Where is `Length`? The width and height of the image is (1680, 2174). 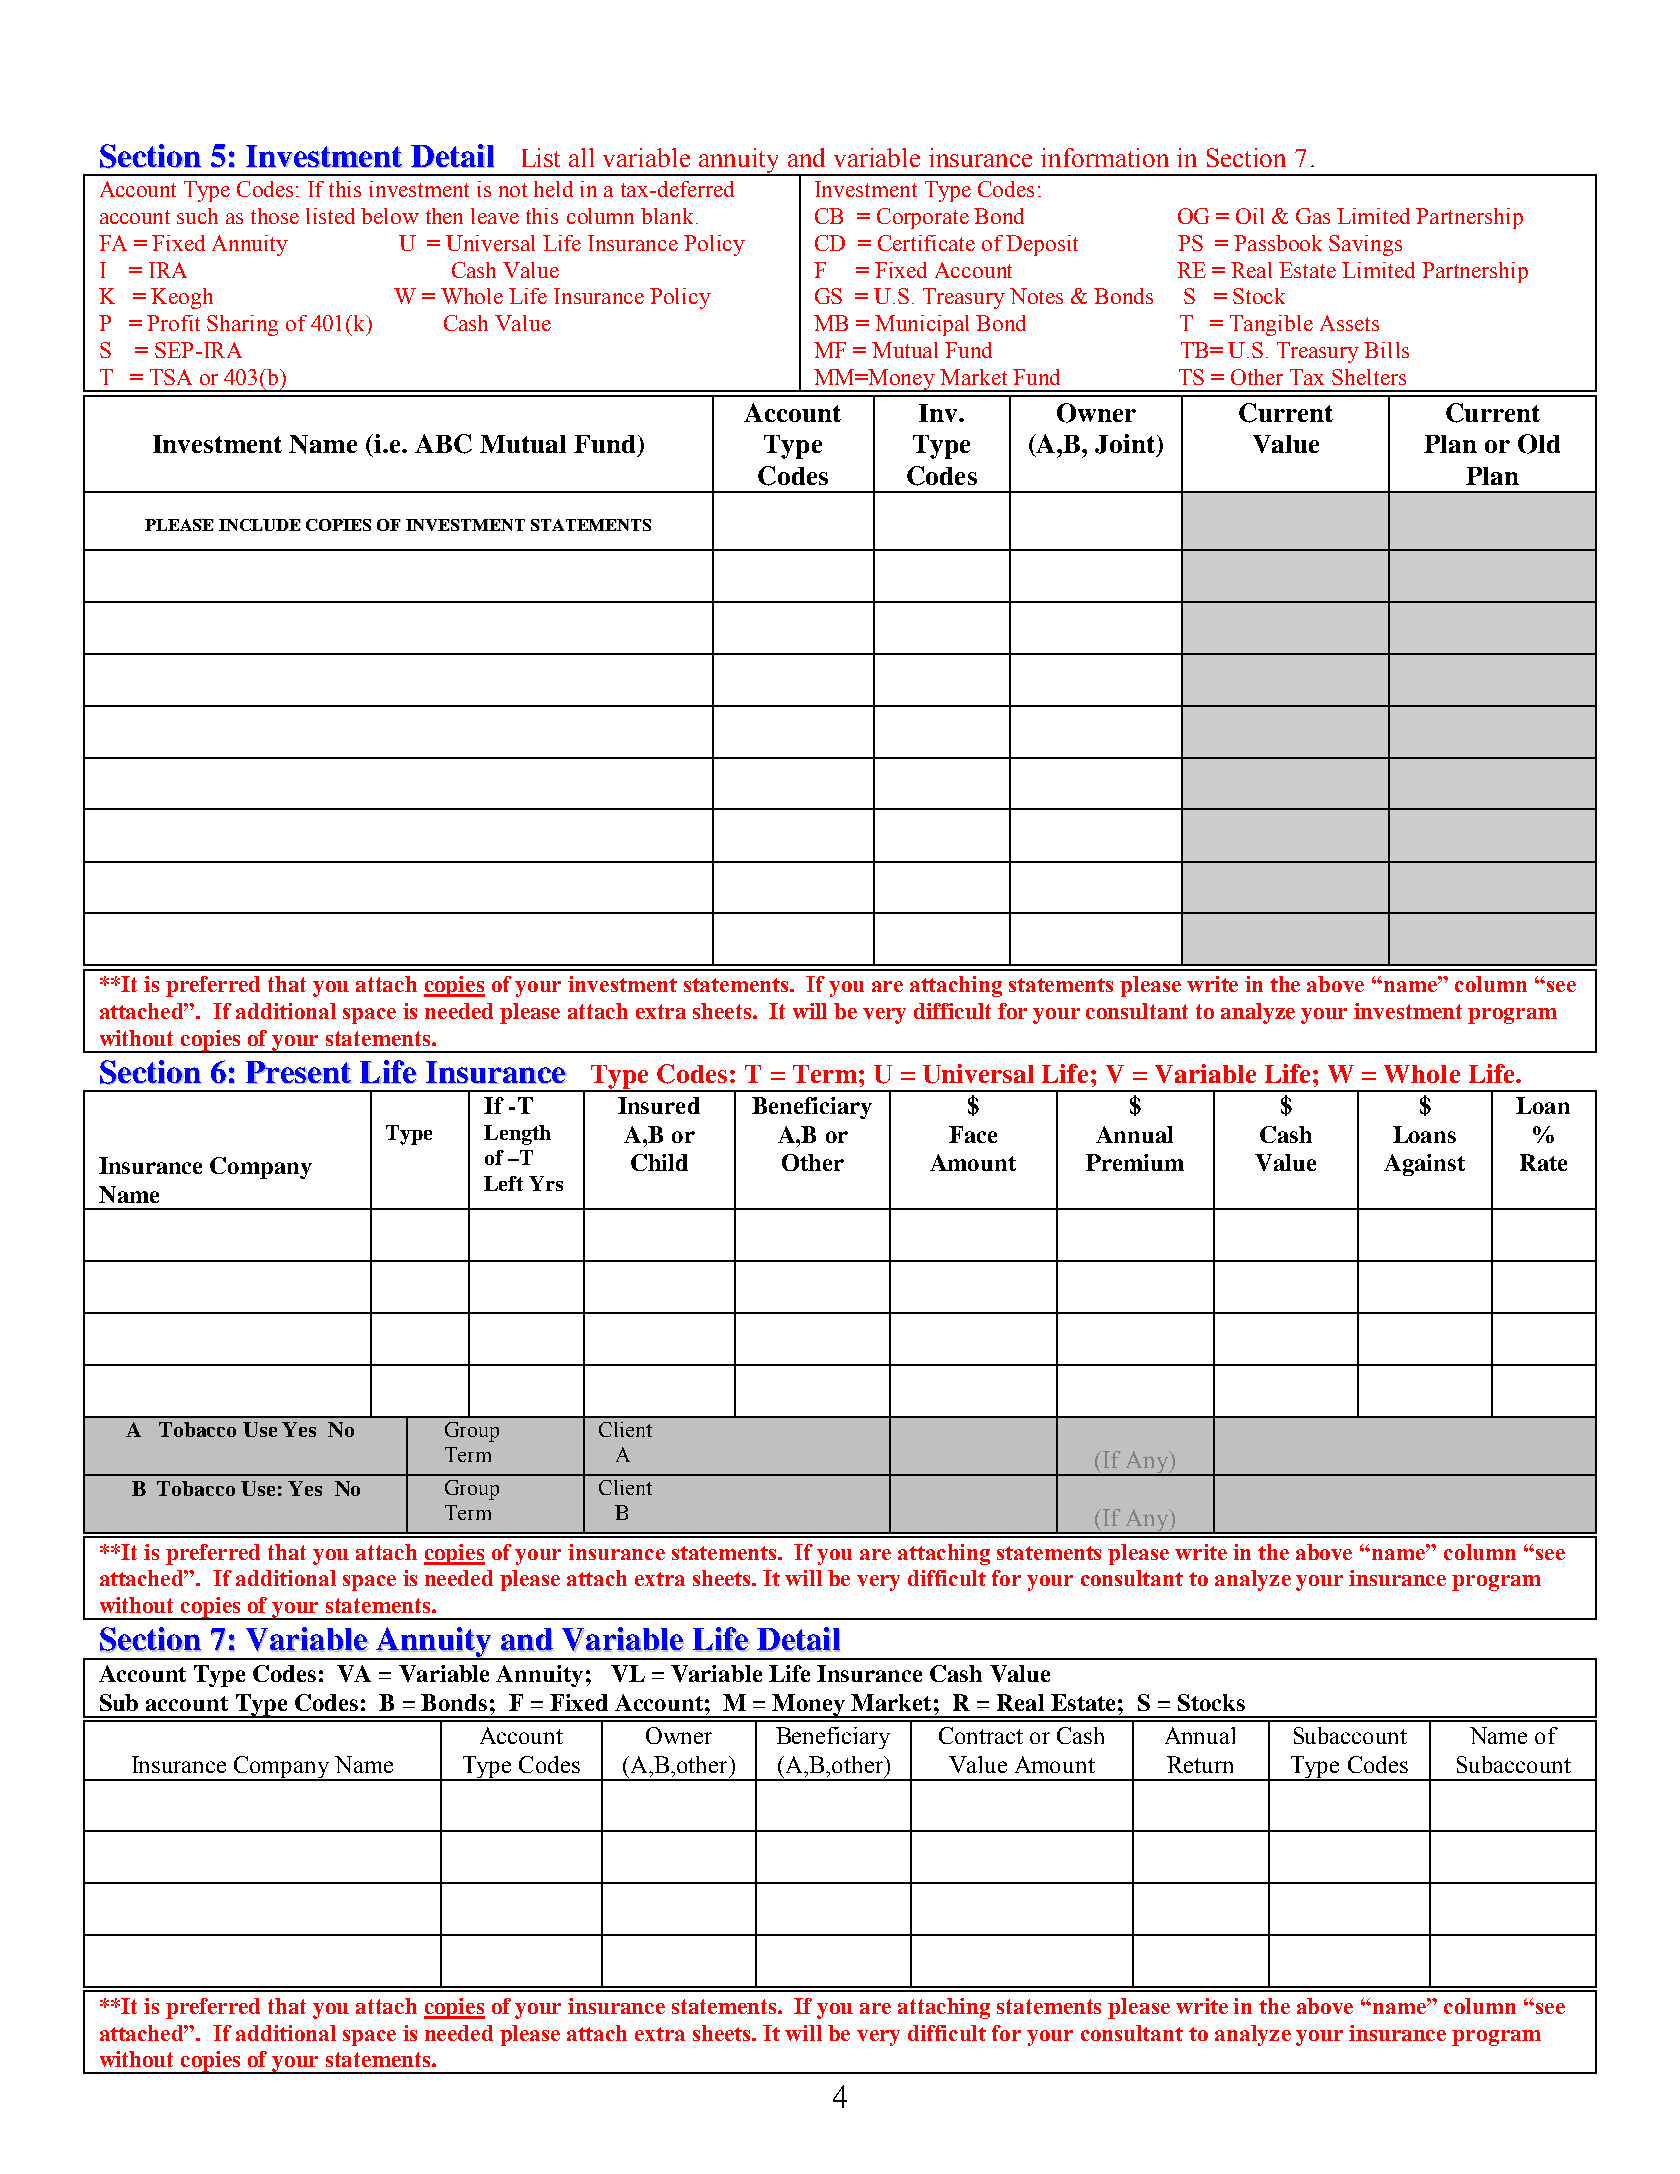
Length is located at coordinates (517, 1135).
